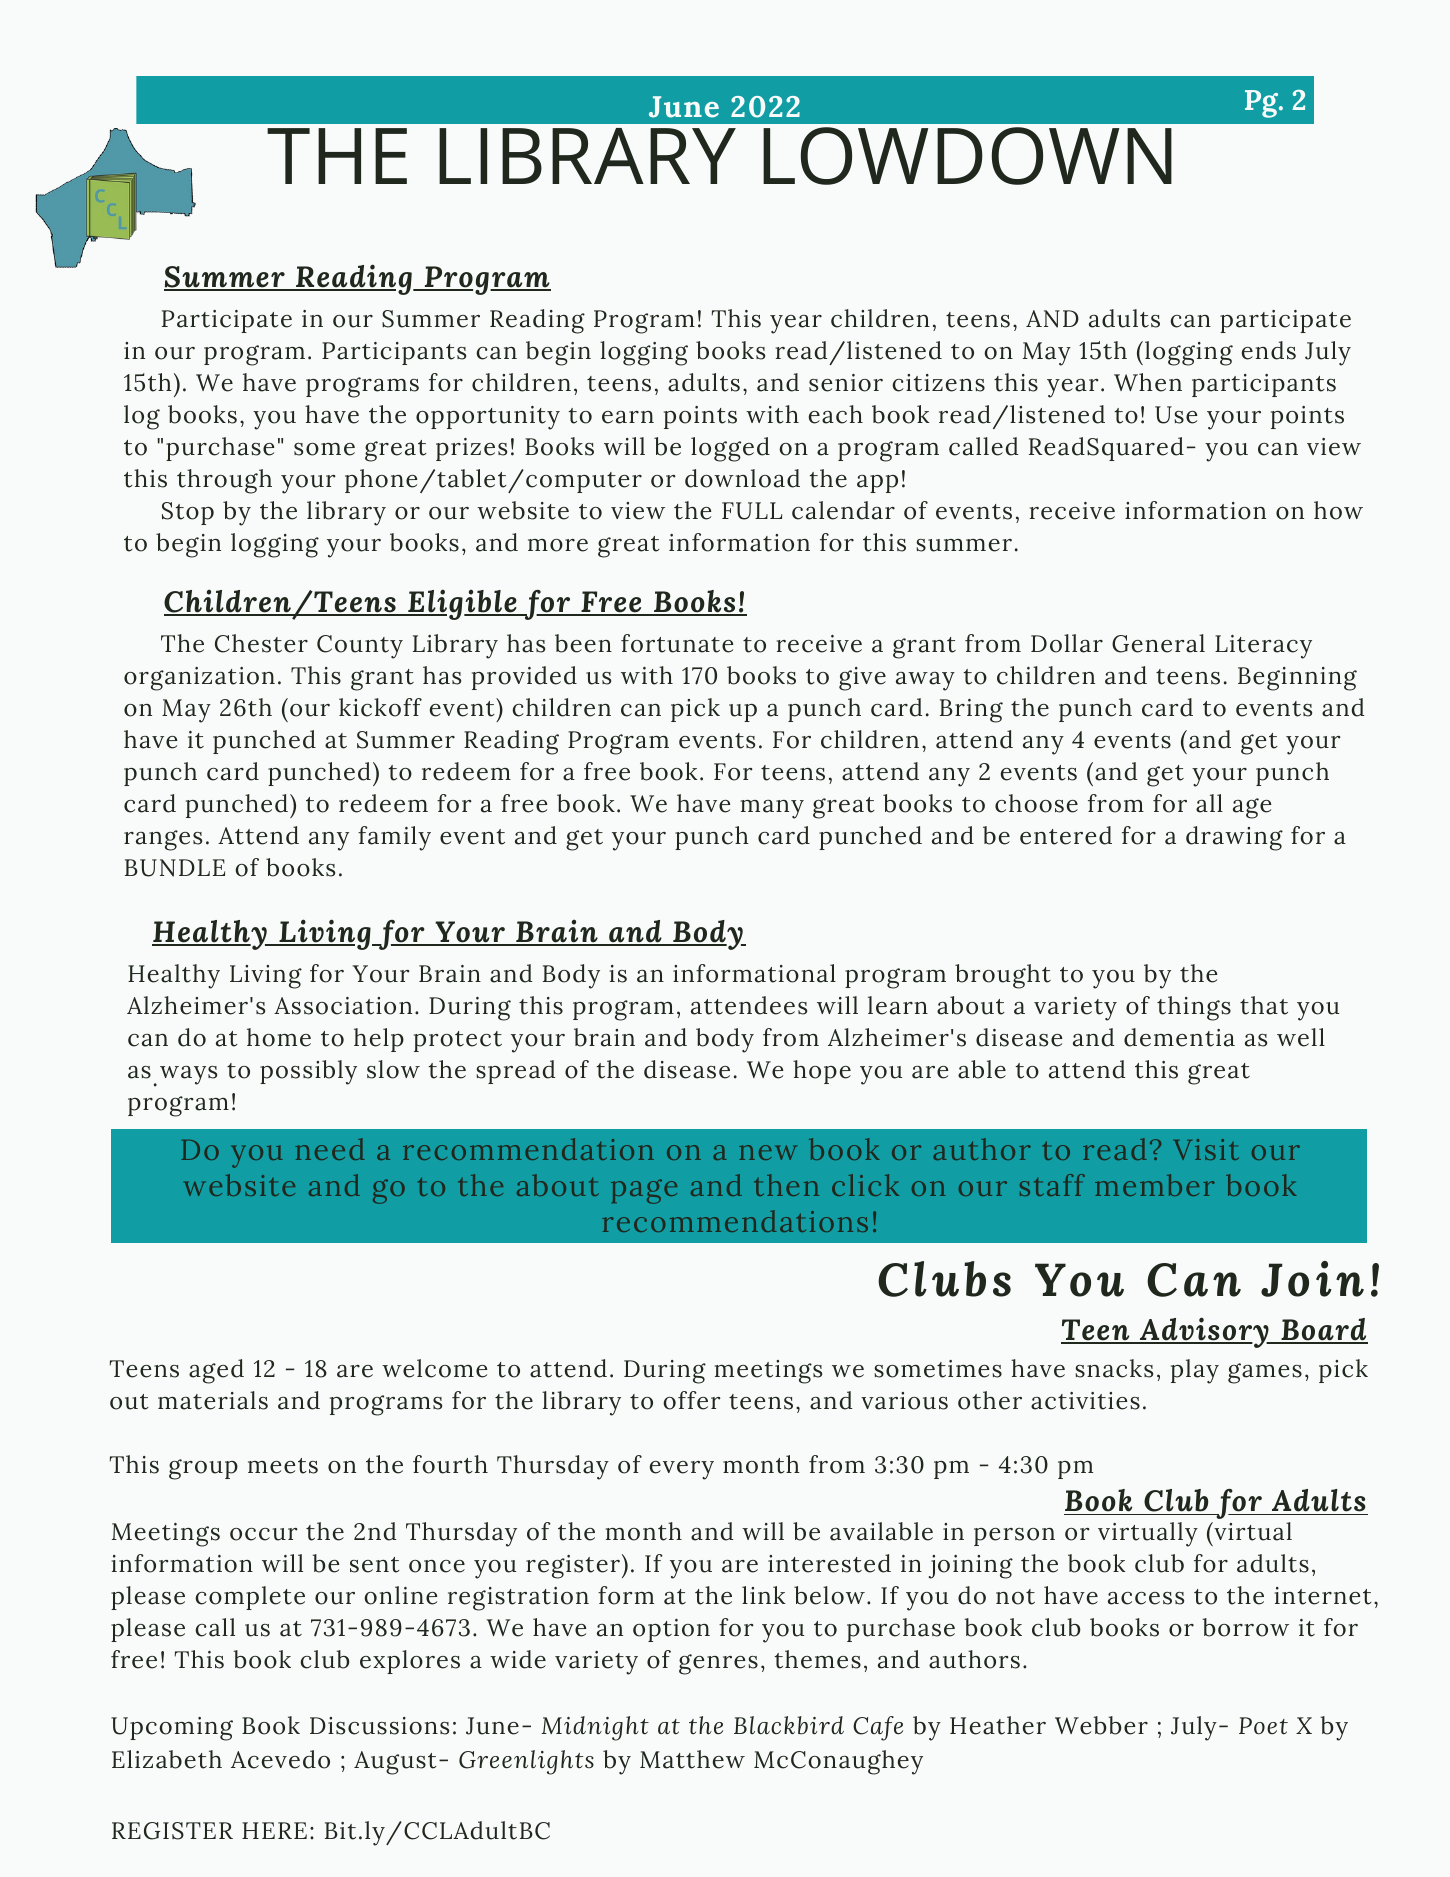 The height and width of the image is (1877, 1450). What do you see at coordinates (692, 1759) in the image?
I see `Matthew` at bounding box center [692, 1759].
